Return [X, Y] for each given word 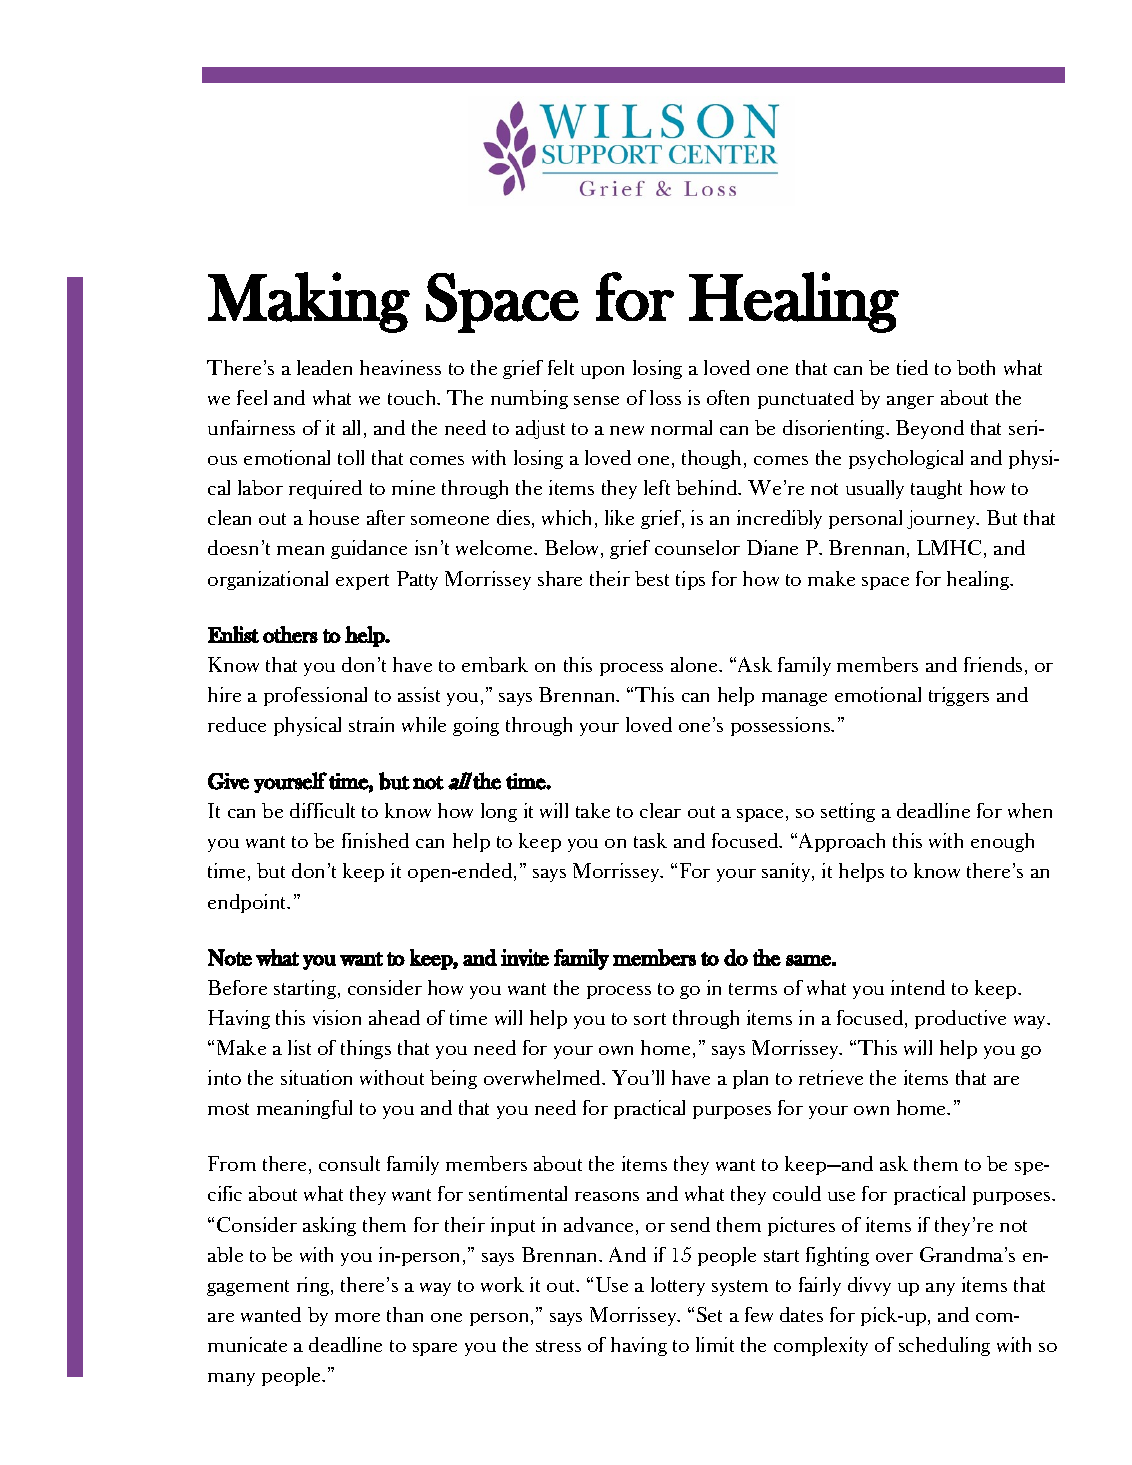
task [650, 840]
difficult [322, 810]
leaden [324, 367]
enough [1002, 842]
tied [912, 367]
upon [602, 372]
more [357, 1317]
